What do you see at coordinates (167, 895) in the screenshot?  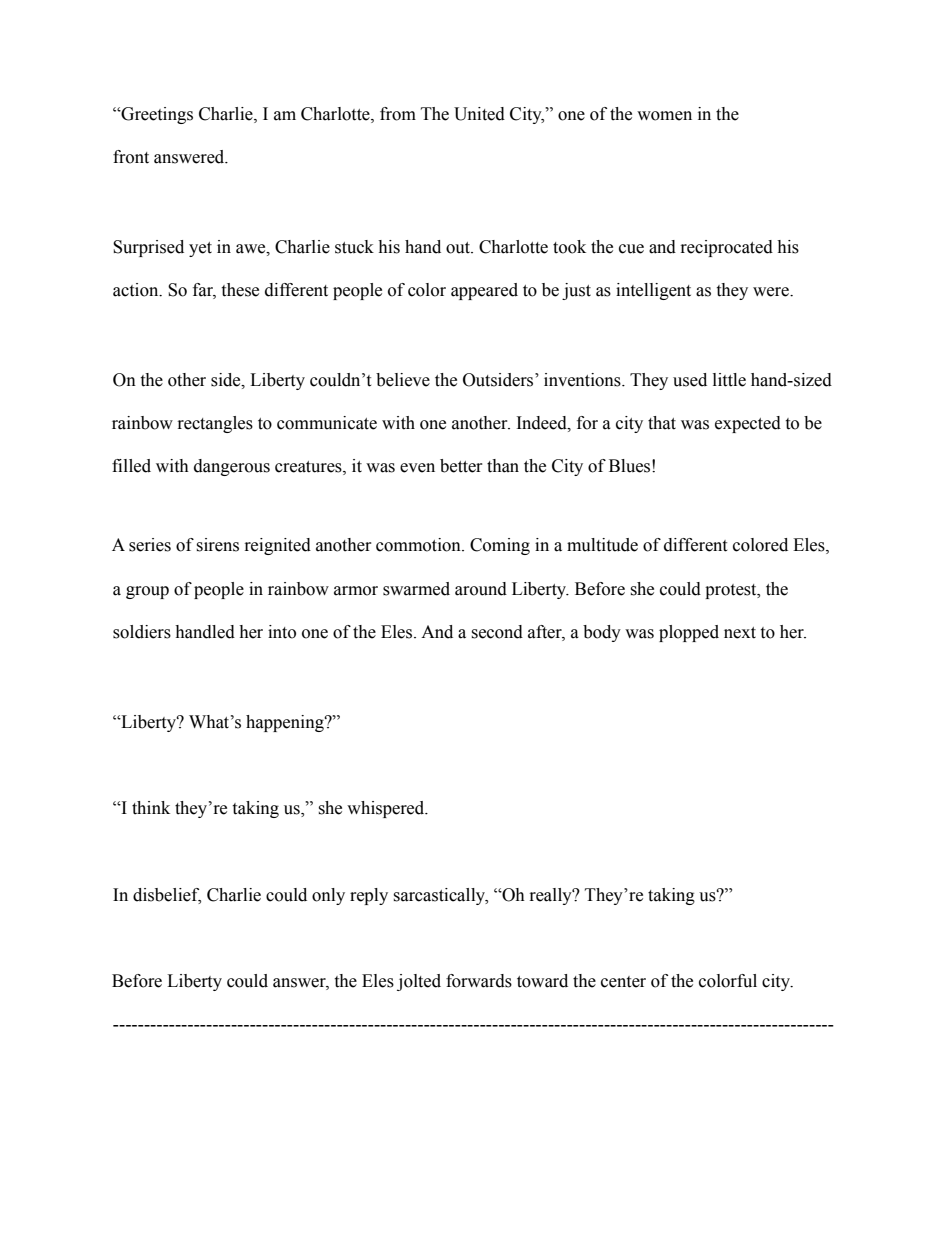 I see `disbelief` at bounding box center [167, 895].
